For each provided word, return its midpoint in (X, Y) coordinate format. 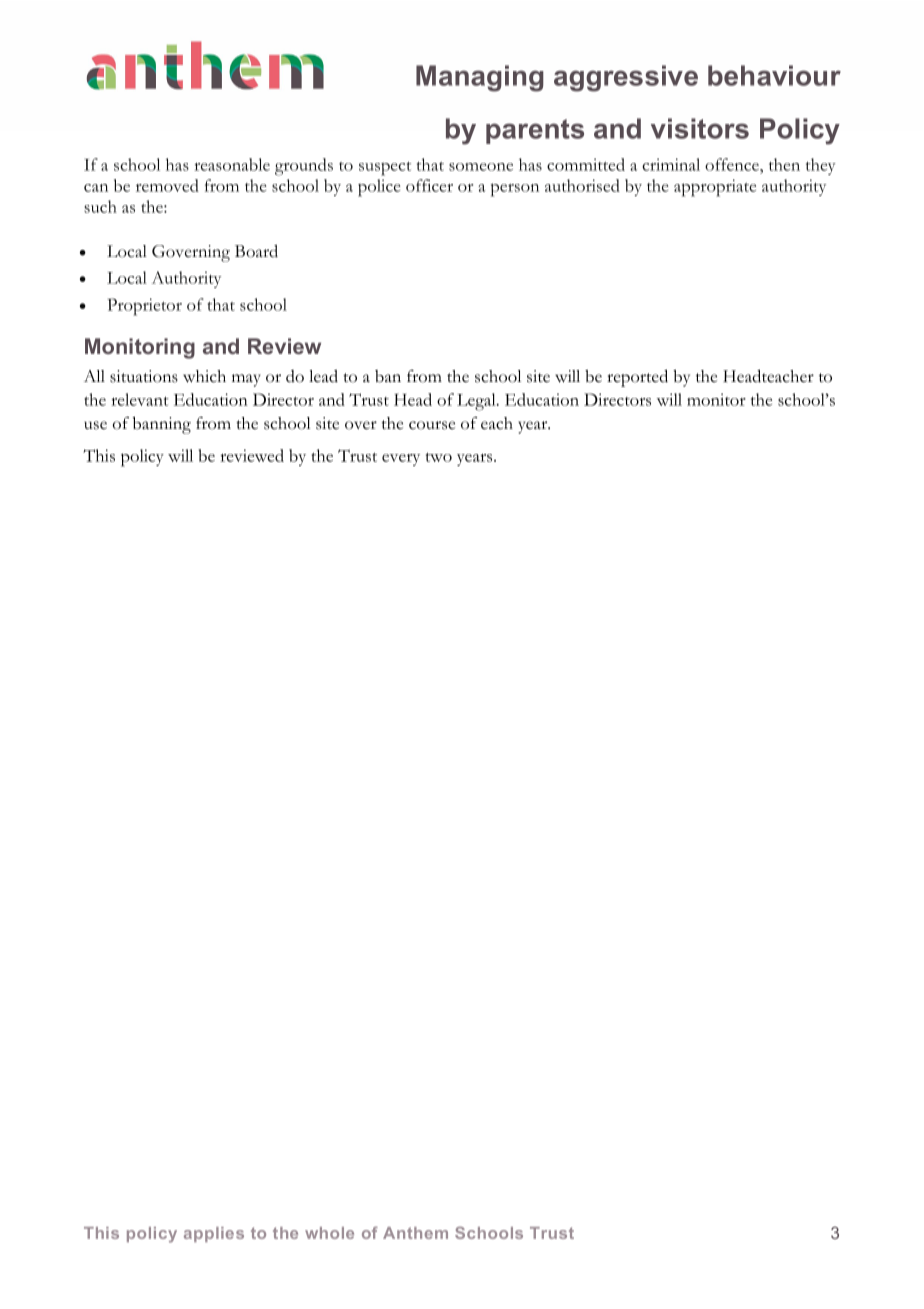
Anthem (415, 1233)
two (439, 457)
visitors (700, 128)
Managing (480, 78)
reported (637, 378)
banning (162, 425)
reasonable (232, 164)
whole (329, 1233)
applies (214, 1234)
